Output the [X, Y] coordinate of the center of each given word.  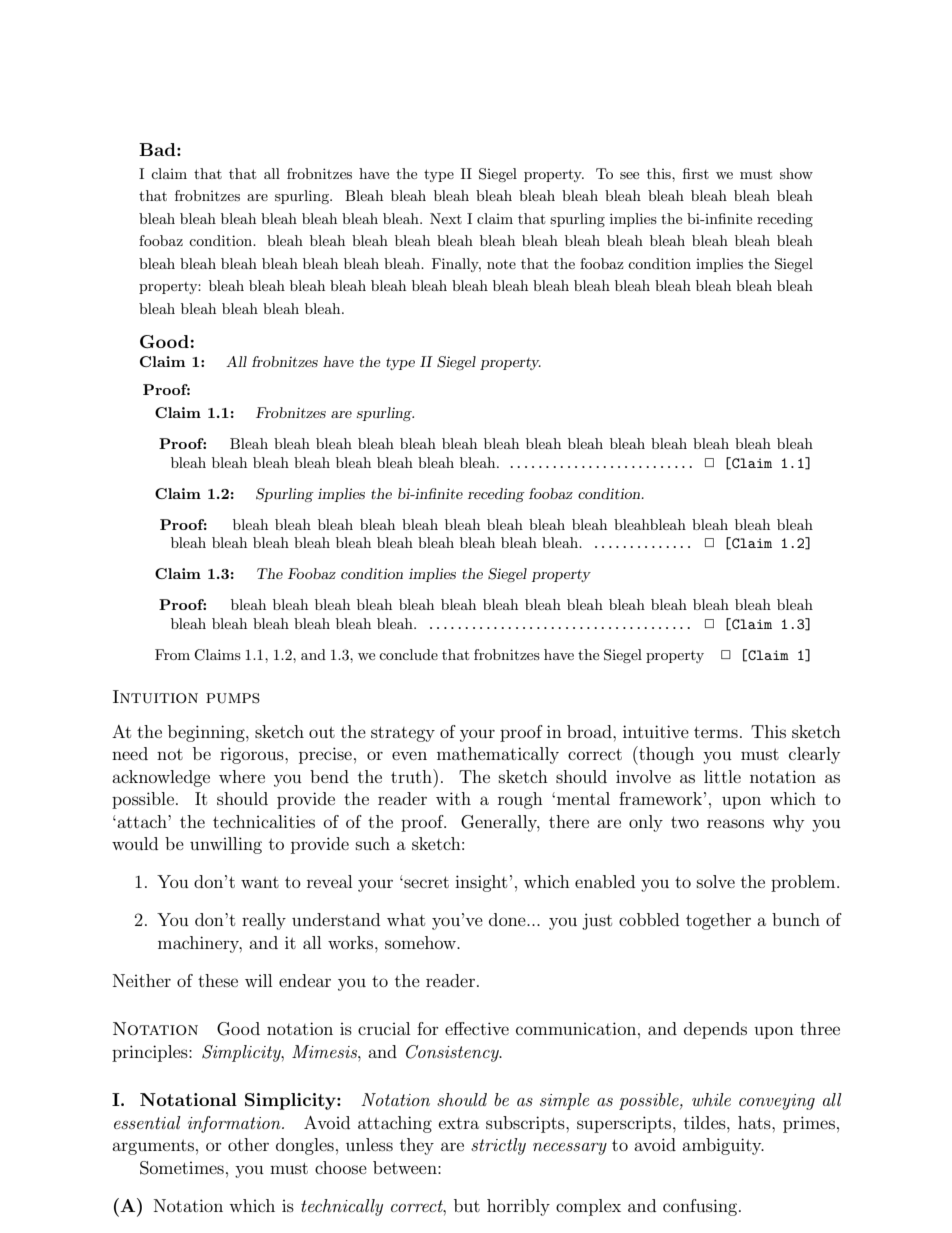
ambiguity [723, 1146]
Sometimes [182, 1168]
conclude [408, 654]
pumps [233, 698]
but [467, 1205]
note [501, 264]
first [696, 173]
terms [716, 732]
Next [446, 218]
